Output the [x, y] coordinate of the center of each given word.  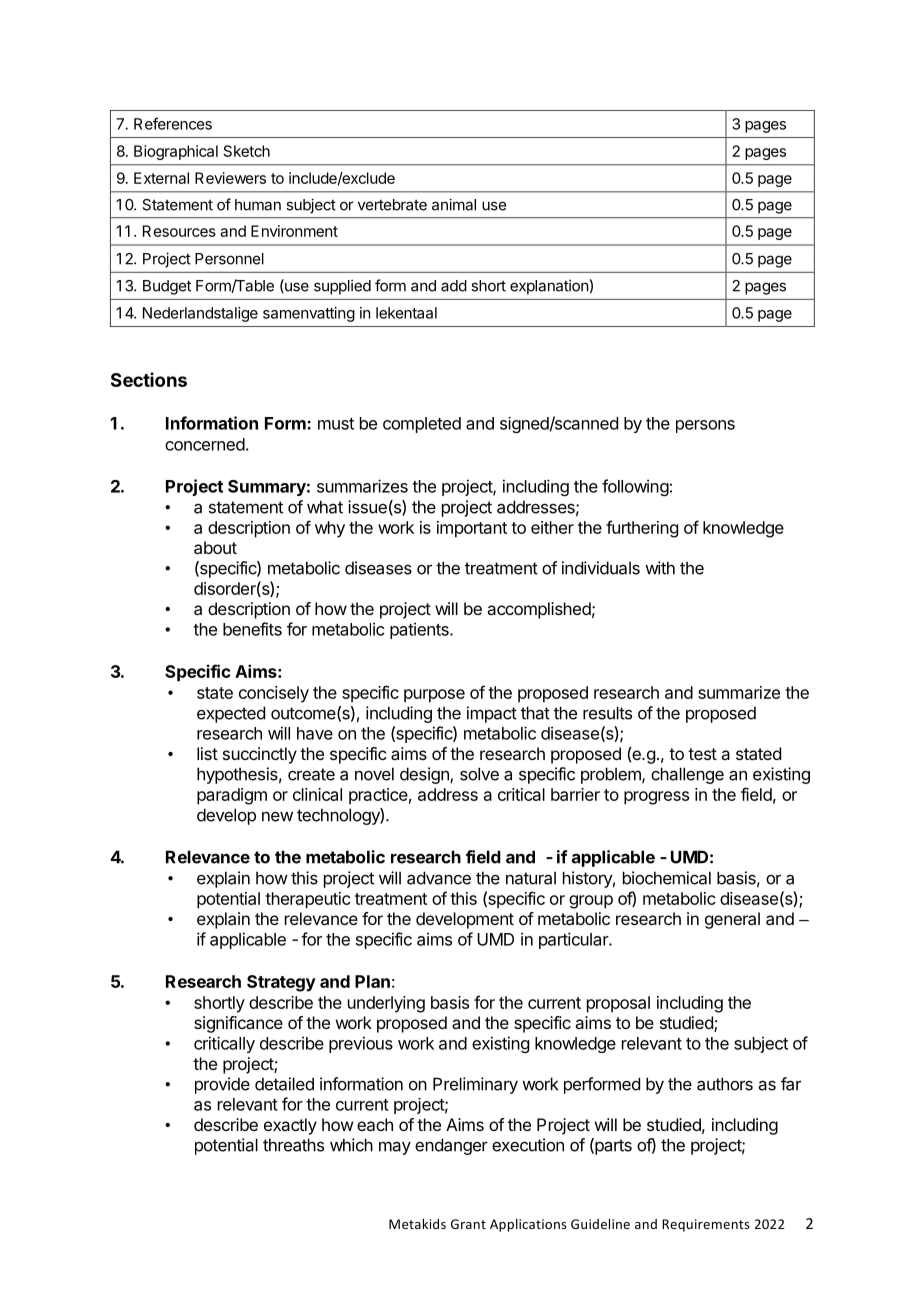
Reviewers [230, 178]
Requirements [705, 1225]
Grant [468, 1224]
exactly [290, 1126]
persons [705, 426]
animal [454, 204]
